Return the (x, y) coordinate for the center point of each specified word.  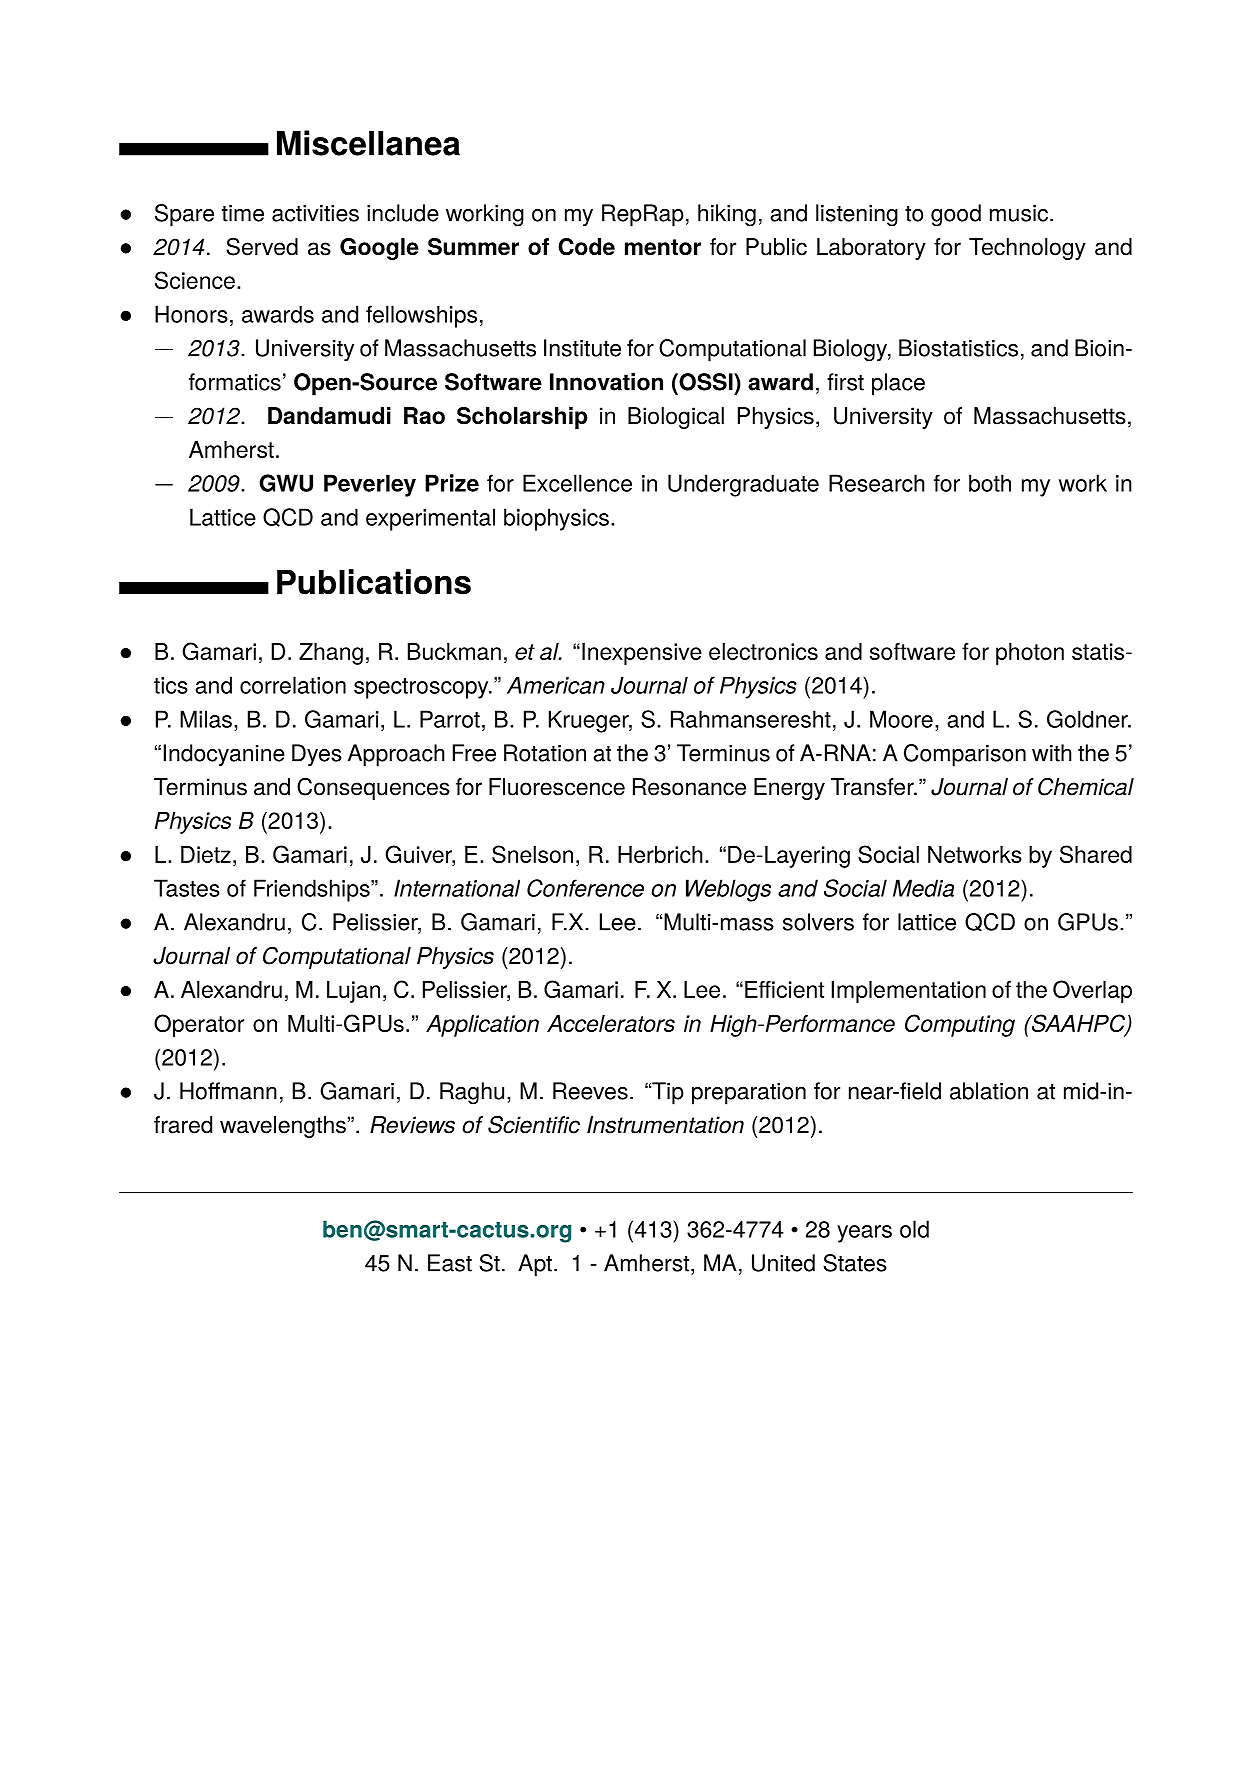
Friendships (313, 890)
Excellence (577, 483)
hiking (727, 215)
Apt (535, 1265)
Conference (585, 888)
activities (315, 213)
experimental (430, 519)
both (990, 483)
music (1019, 213)
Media (923, 888)
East (450, 1263)
